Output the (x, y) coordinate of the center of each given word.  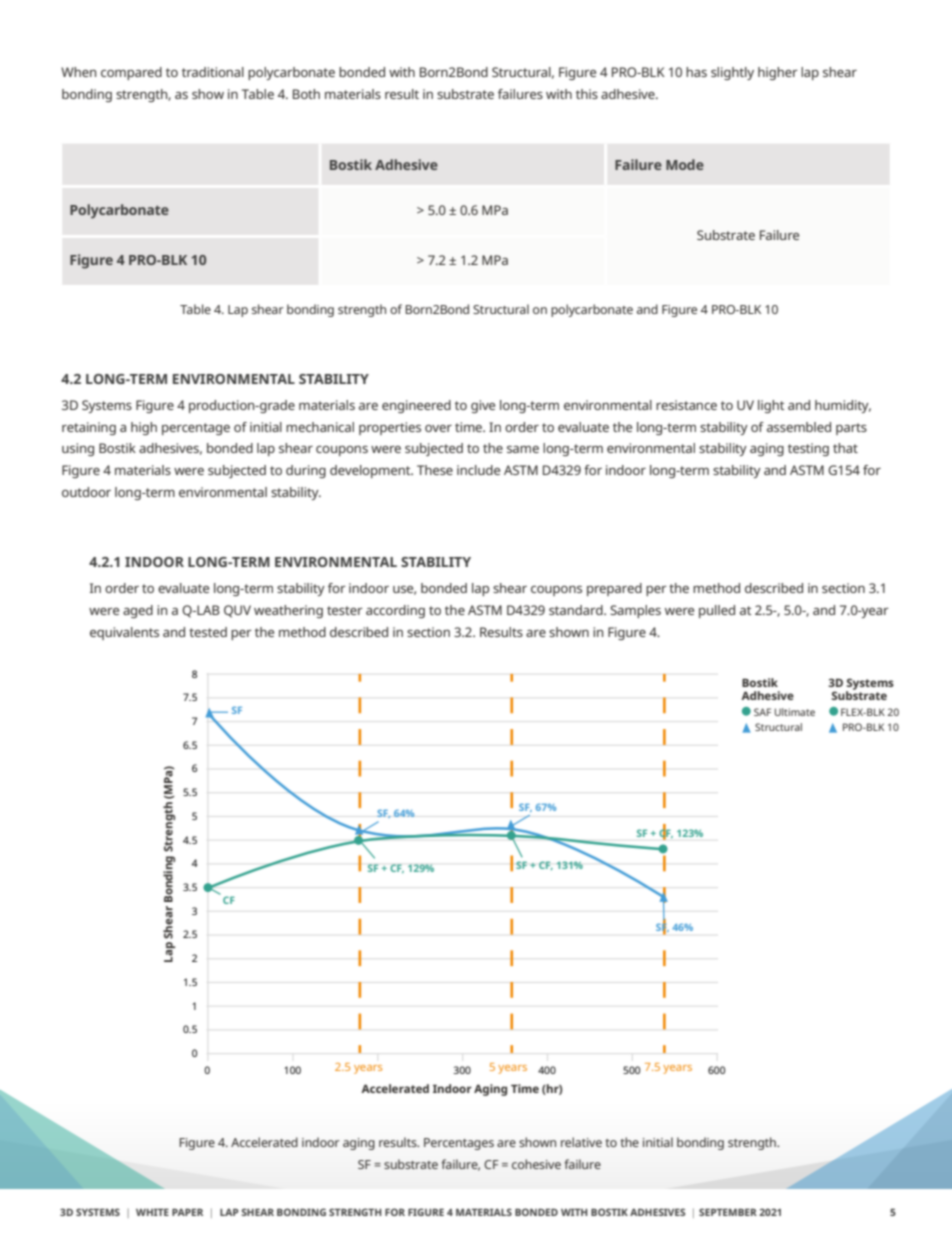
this (587, 94)
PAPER (187, 1212)
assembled (799, 427)
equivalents (124, 633)
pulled (717, 611)
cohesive (536, 1164)
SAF (762, 712)
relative (581, 1142)
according (395, 611)
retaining (89, 428)
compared (131, 73)
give (483, 406)
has (696, 72)
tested (208, 632)
